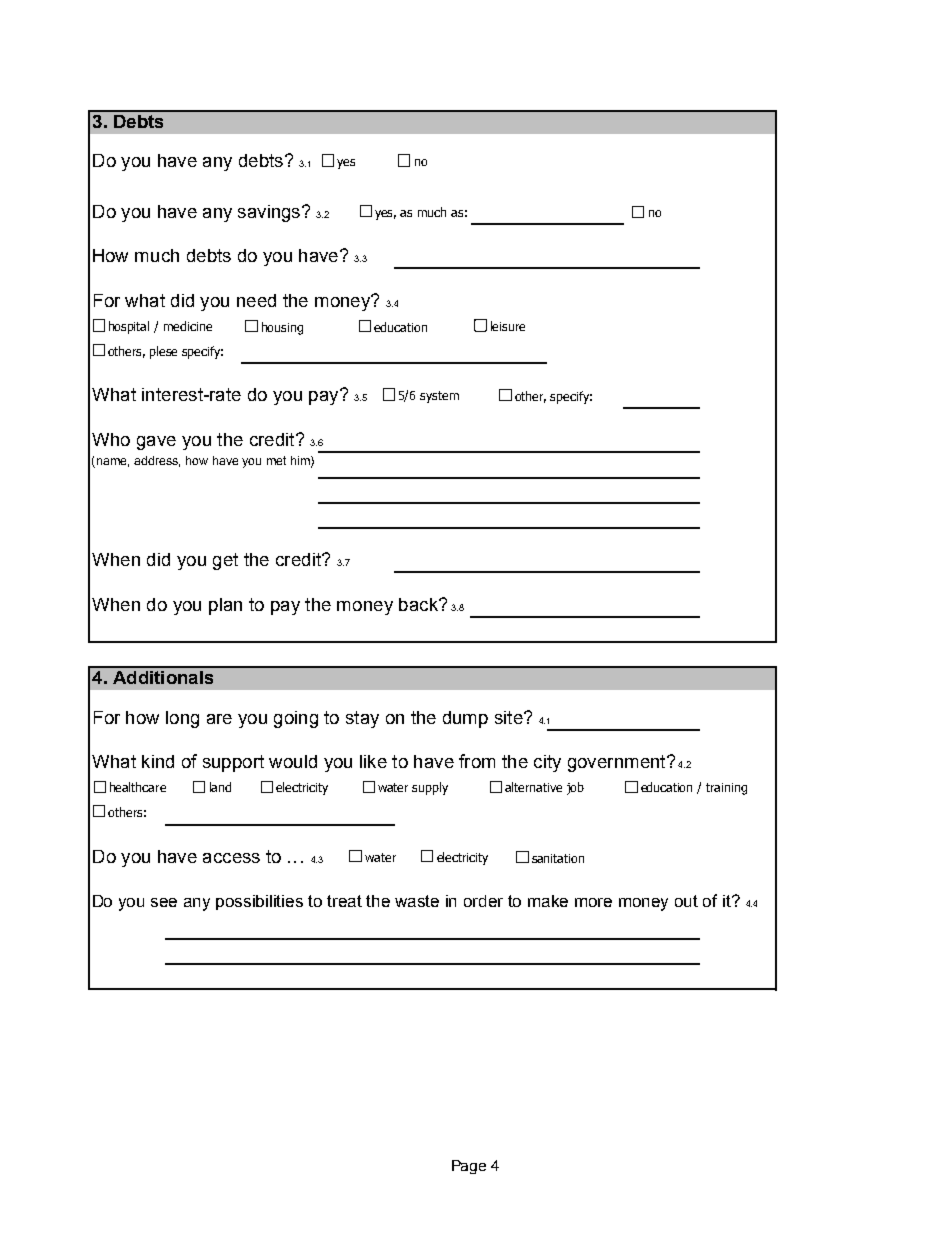  I want to click on long, so click(182, 719).
